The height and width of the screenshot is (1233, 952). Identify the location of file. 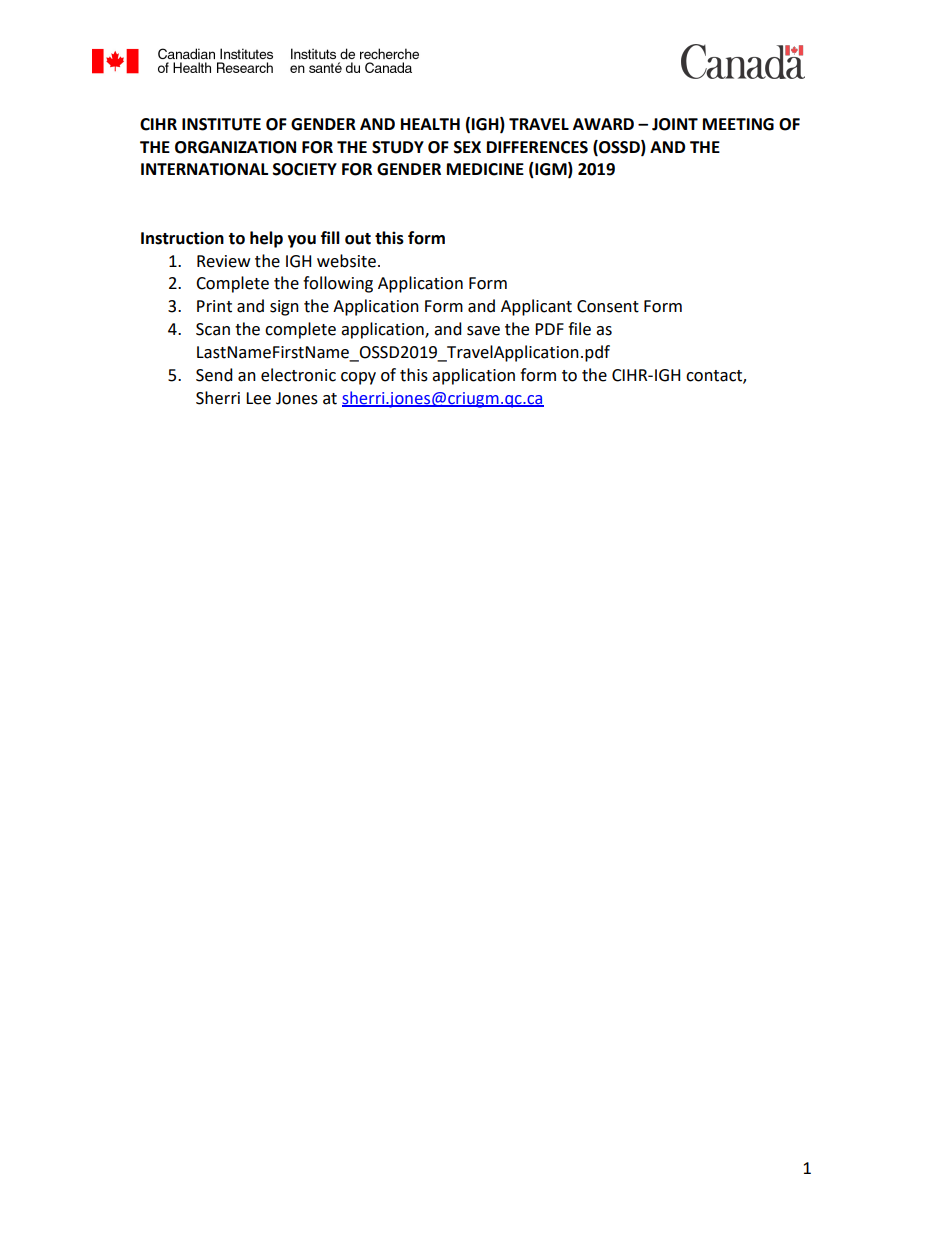
(579, 329).
